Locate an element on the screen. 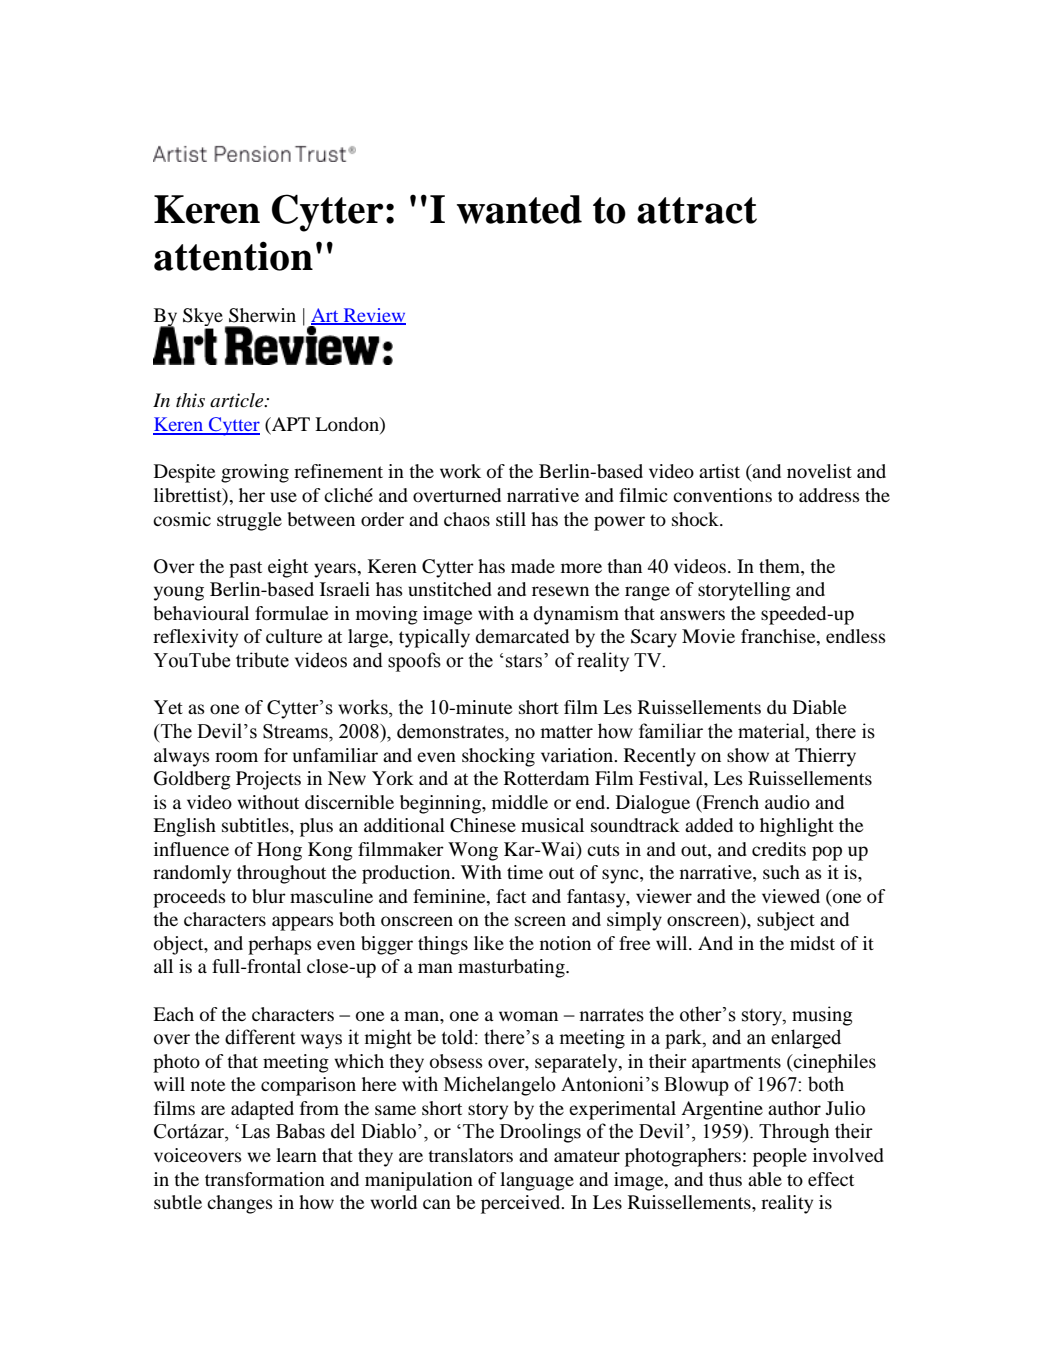 Image resolution: width=1044 pixels, height=1351 pixels. attract is located at coordinates (697, 210).
